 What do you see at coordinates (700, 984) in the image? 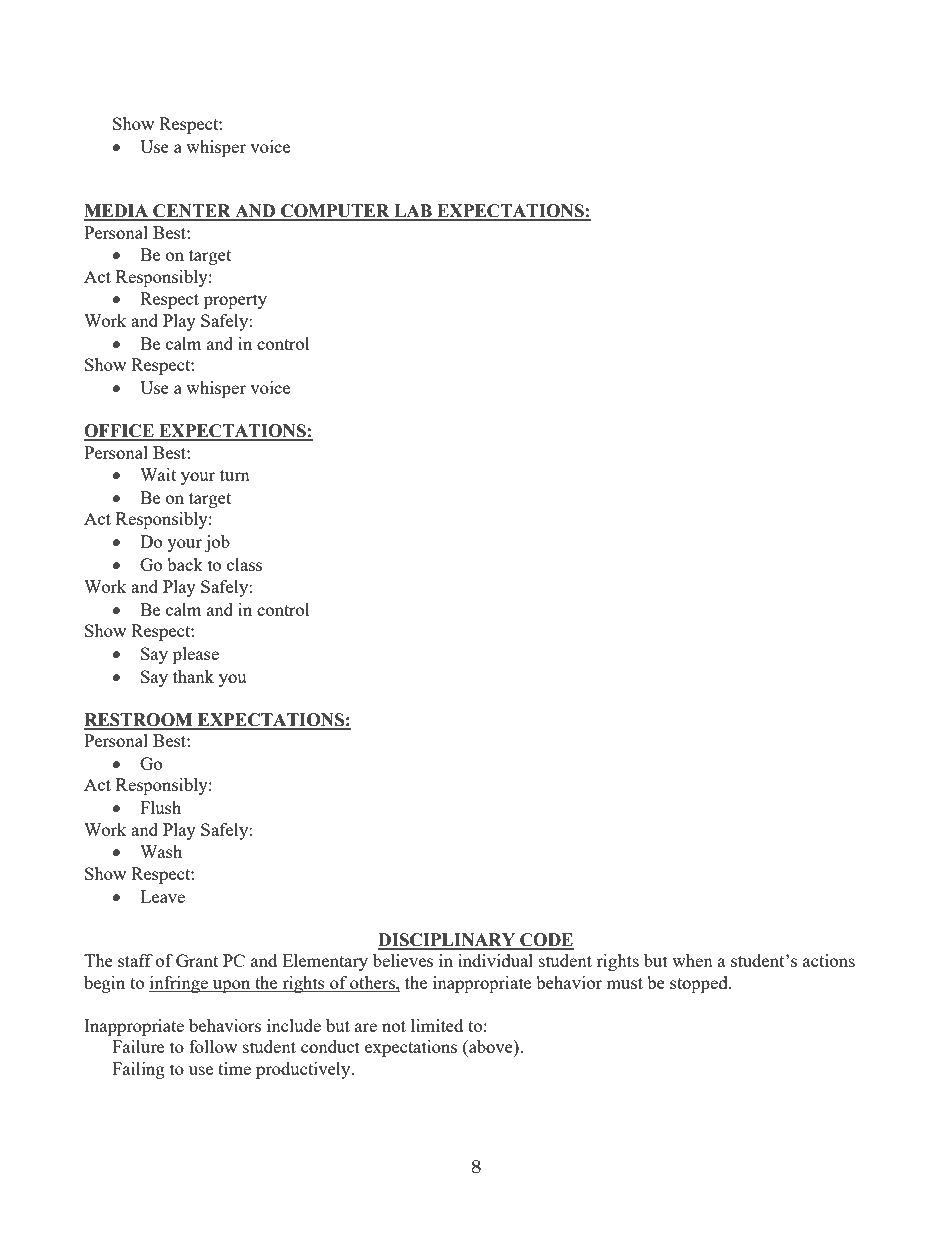
I see `stopped` at bounding box center [700, 984].
